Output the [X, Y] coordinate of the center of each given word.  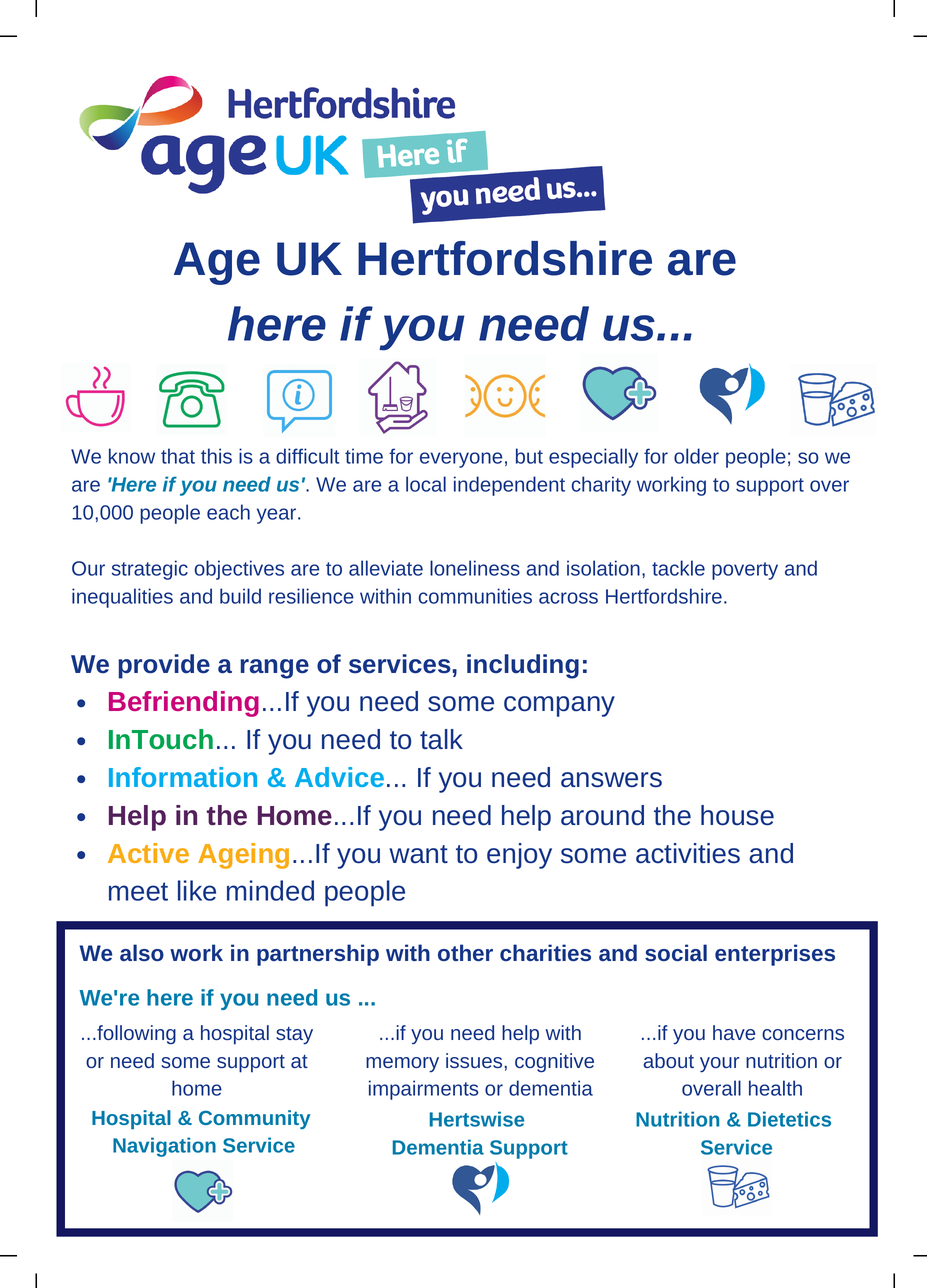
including [523, 666]
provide [164, 666]
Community [254, 1119]
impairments [423, 1090]
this [216, 456]
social [676, 952]
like [197, 890]
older [696, 456]
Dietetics [789, 1119]
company [559, 706]
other [465, 952]
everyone [461, 460]
